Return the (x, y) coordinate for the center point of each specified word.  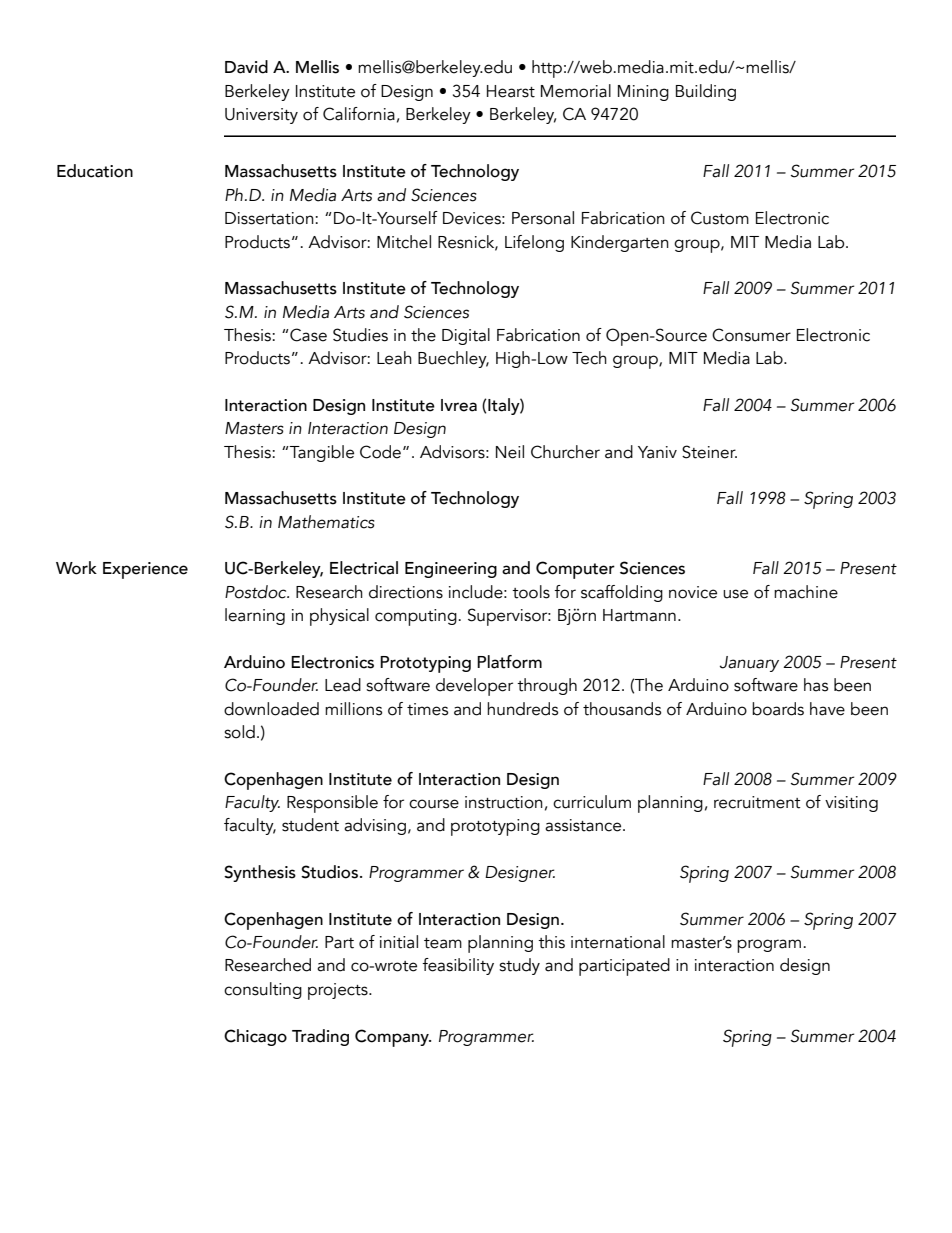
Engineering (451, 570)
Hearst (511, 91)
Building (706, 92)
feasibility (458, 966)
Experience (145, 570)
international (618, 942)
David (246, 67)
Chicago (255, 1037)
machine (806, 592)
